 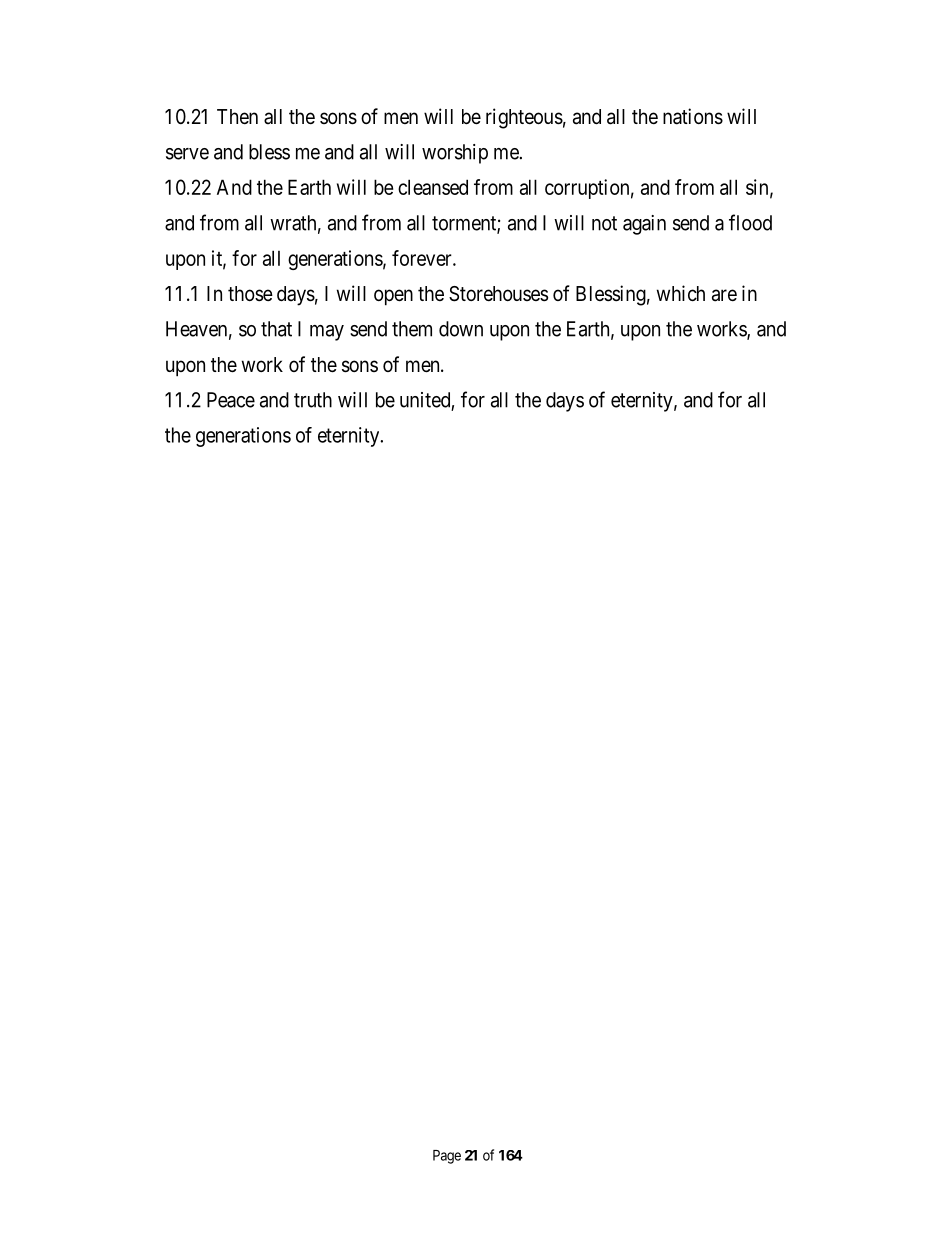 I want to click on are, so click(x=724, y=295).
